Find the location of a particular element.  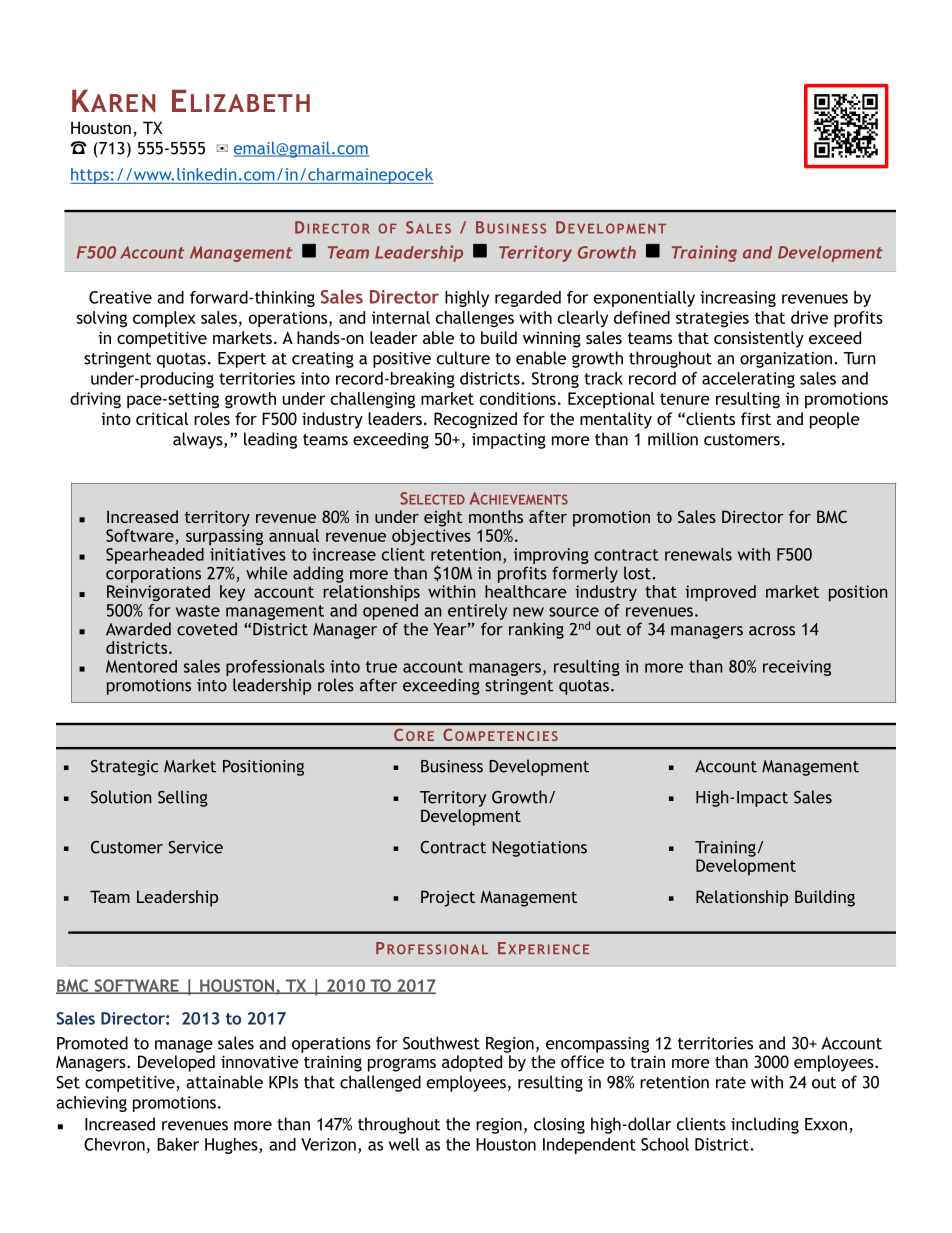

true is located at coordinates (381, 667).
